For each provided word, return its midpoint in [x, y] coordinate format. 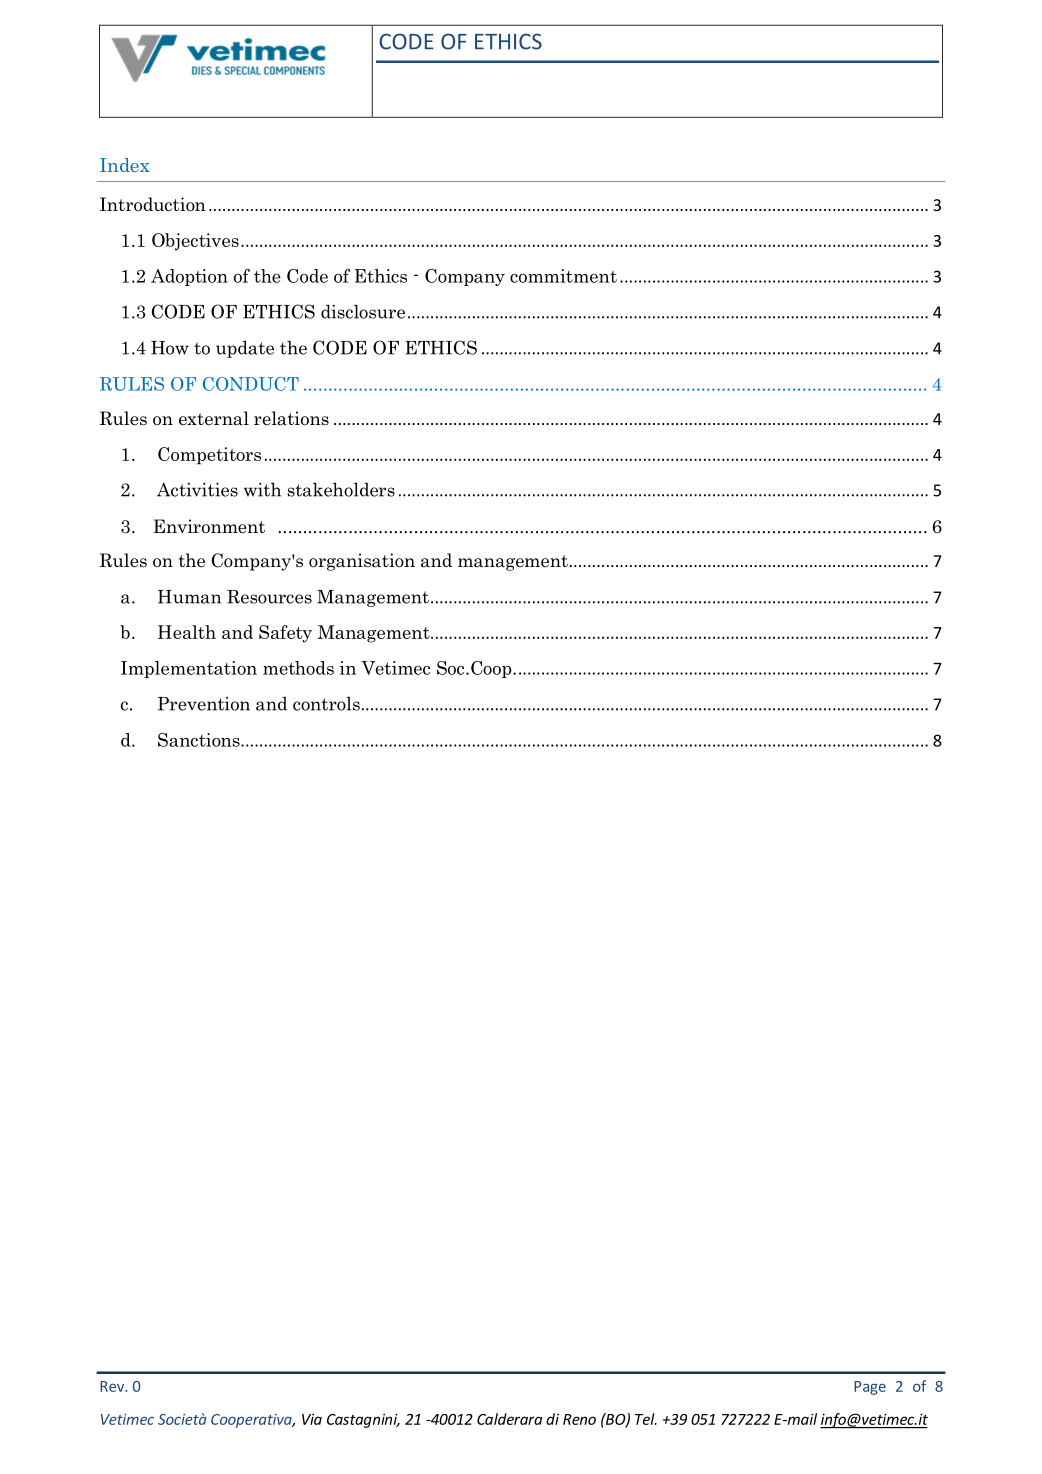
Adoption [189, 277]
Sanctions [200, 740]
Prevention [204, 704]
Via [312, 1419]
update [245, 349]
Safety [285, 634]
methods [298, 668]
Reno [579, 1419]
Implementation [189, 669]
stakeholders [341, 489]
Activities [197, 489]
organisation [362, 562]
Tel [646, 1419]
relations [291, 418]
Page [870, 1388]
